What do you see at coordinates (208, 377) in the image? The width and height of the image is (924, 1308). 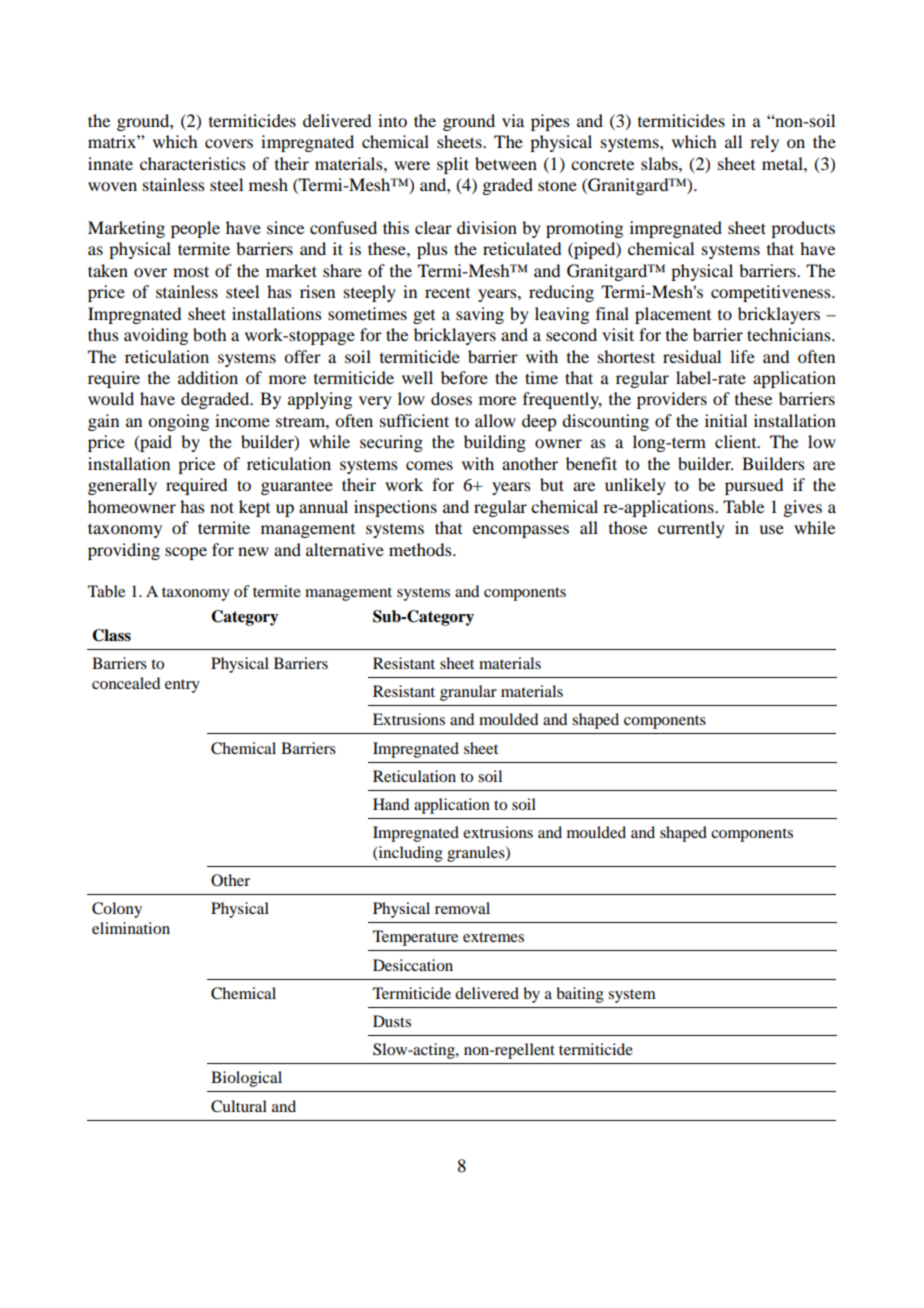 I see `addition` at bounding box center [208, 377].
